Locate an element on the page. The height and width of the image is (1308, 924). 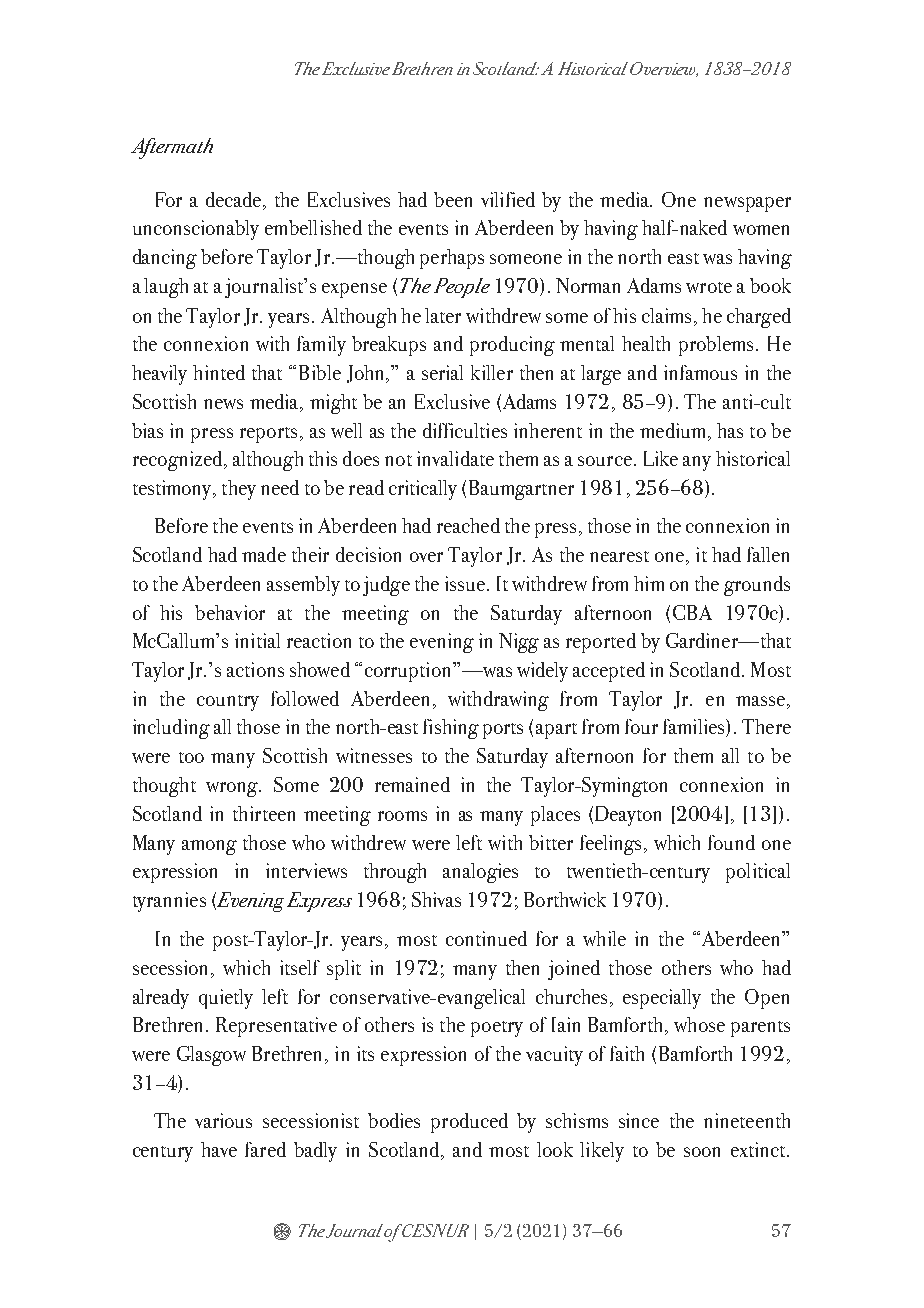
wrong is located at coordinates (233, 789).
